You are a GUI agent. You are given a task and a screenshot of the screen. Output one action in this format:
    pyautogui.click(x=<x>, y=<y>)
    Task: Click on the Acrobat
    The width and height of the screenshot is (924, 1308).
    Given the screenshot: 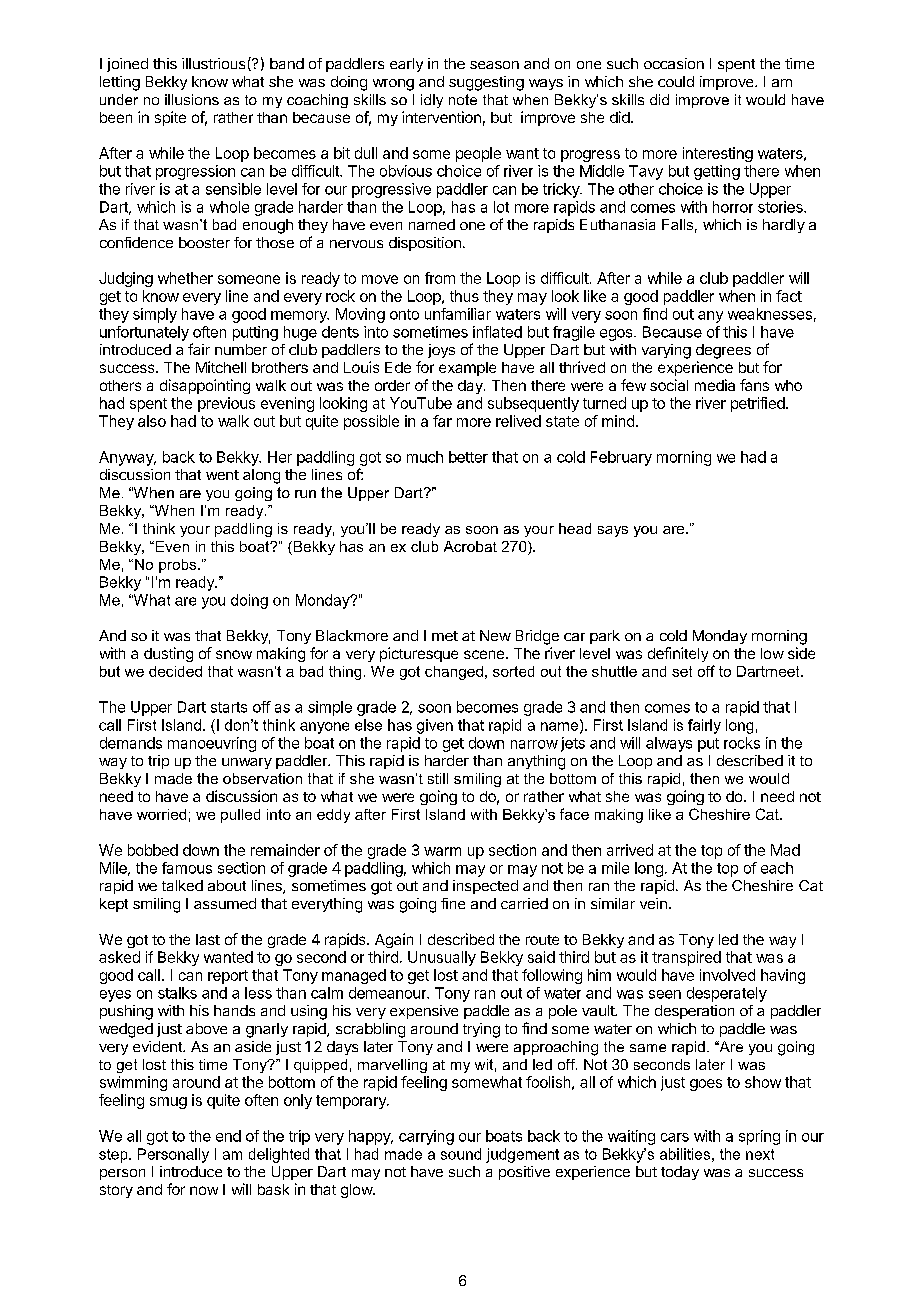 What is the action you would take?
    pyautogui.click(x=470, y=546)
